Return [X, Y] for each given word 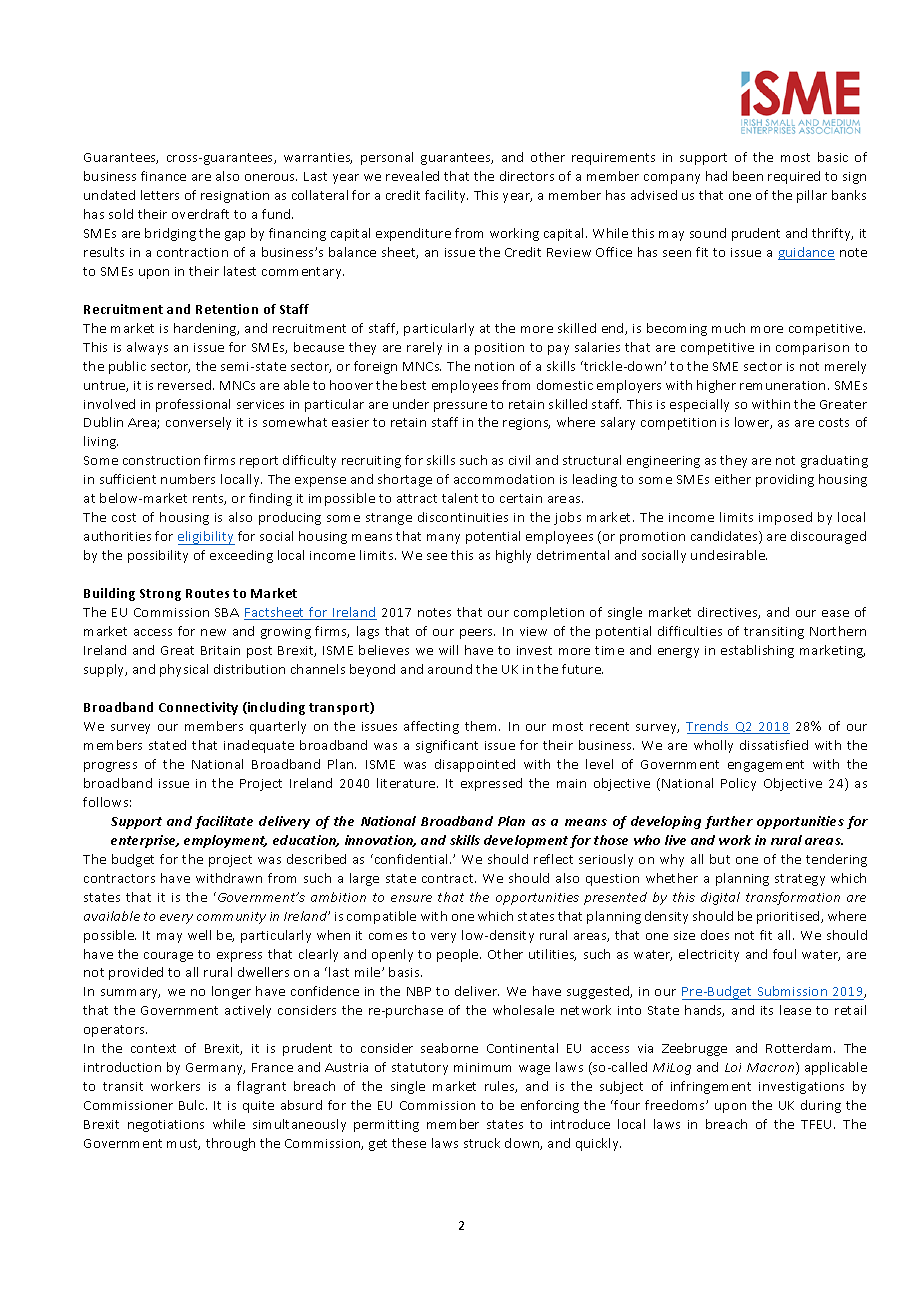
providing [785, 480]
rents [209, 499]
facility [446, 196]
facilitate [224, 822]
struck [482, 1143]
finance [163, 176]
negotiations [166, 1126]
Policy [738, 784]
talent [460, 498]
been [748, 176]
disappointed [475, 765]
